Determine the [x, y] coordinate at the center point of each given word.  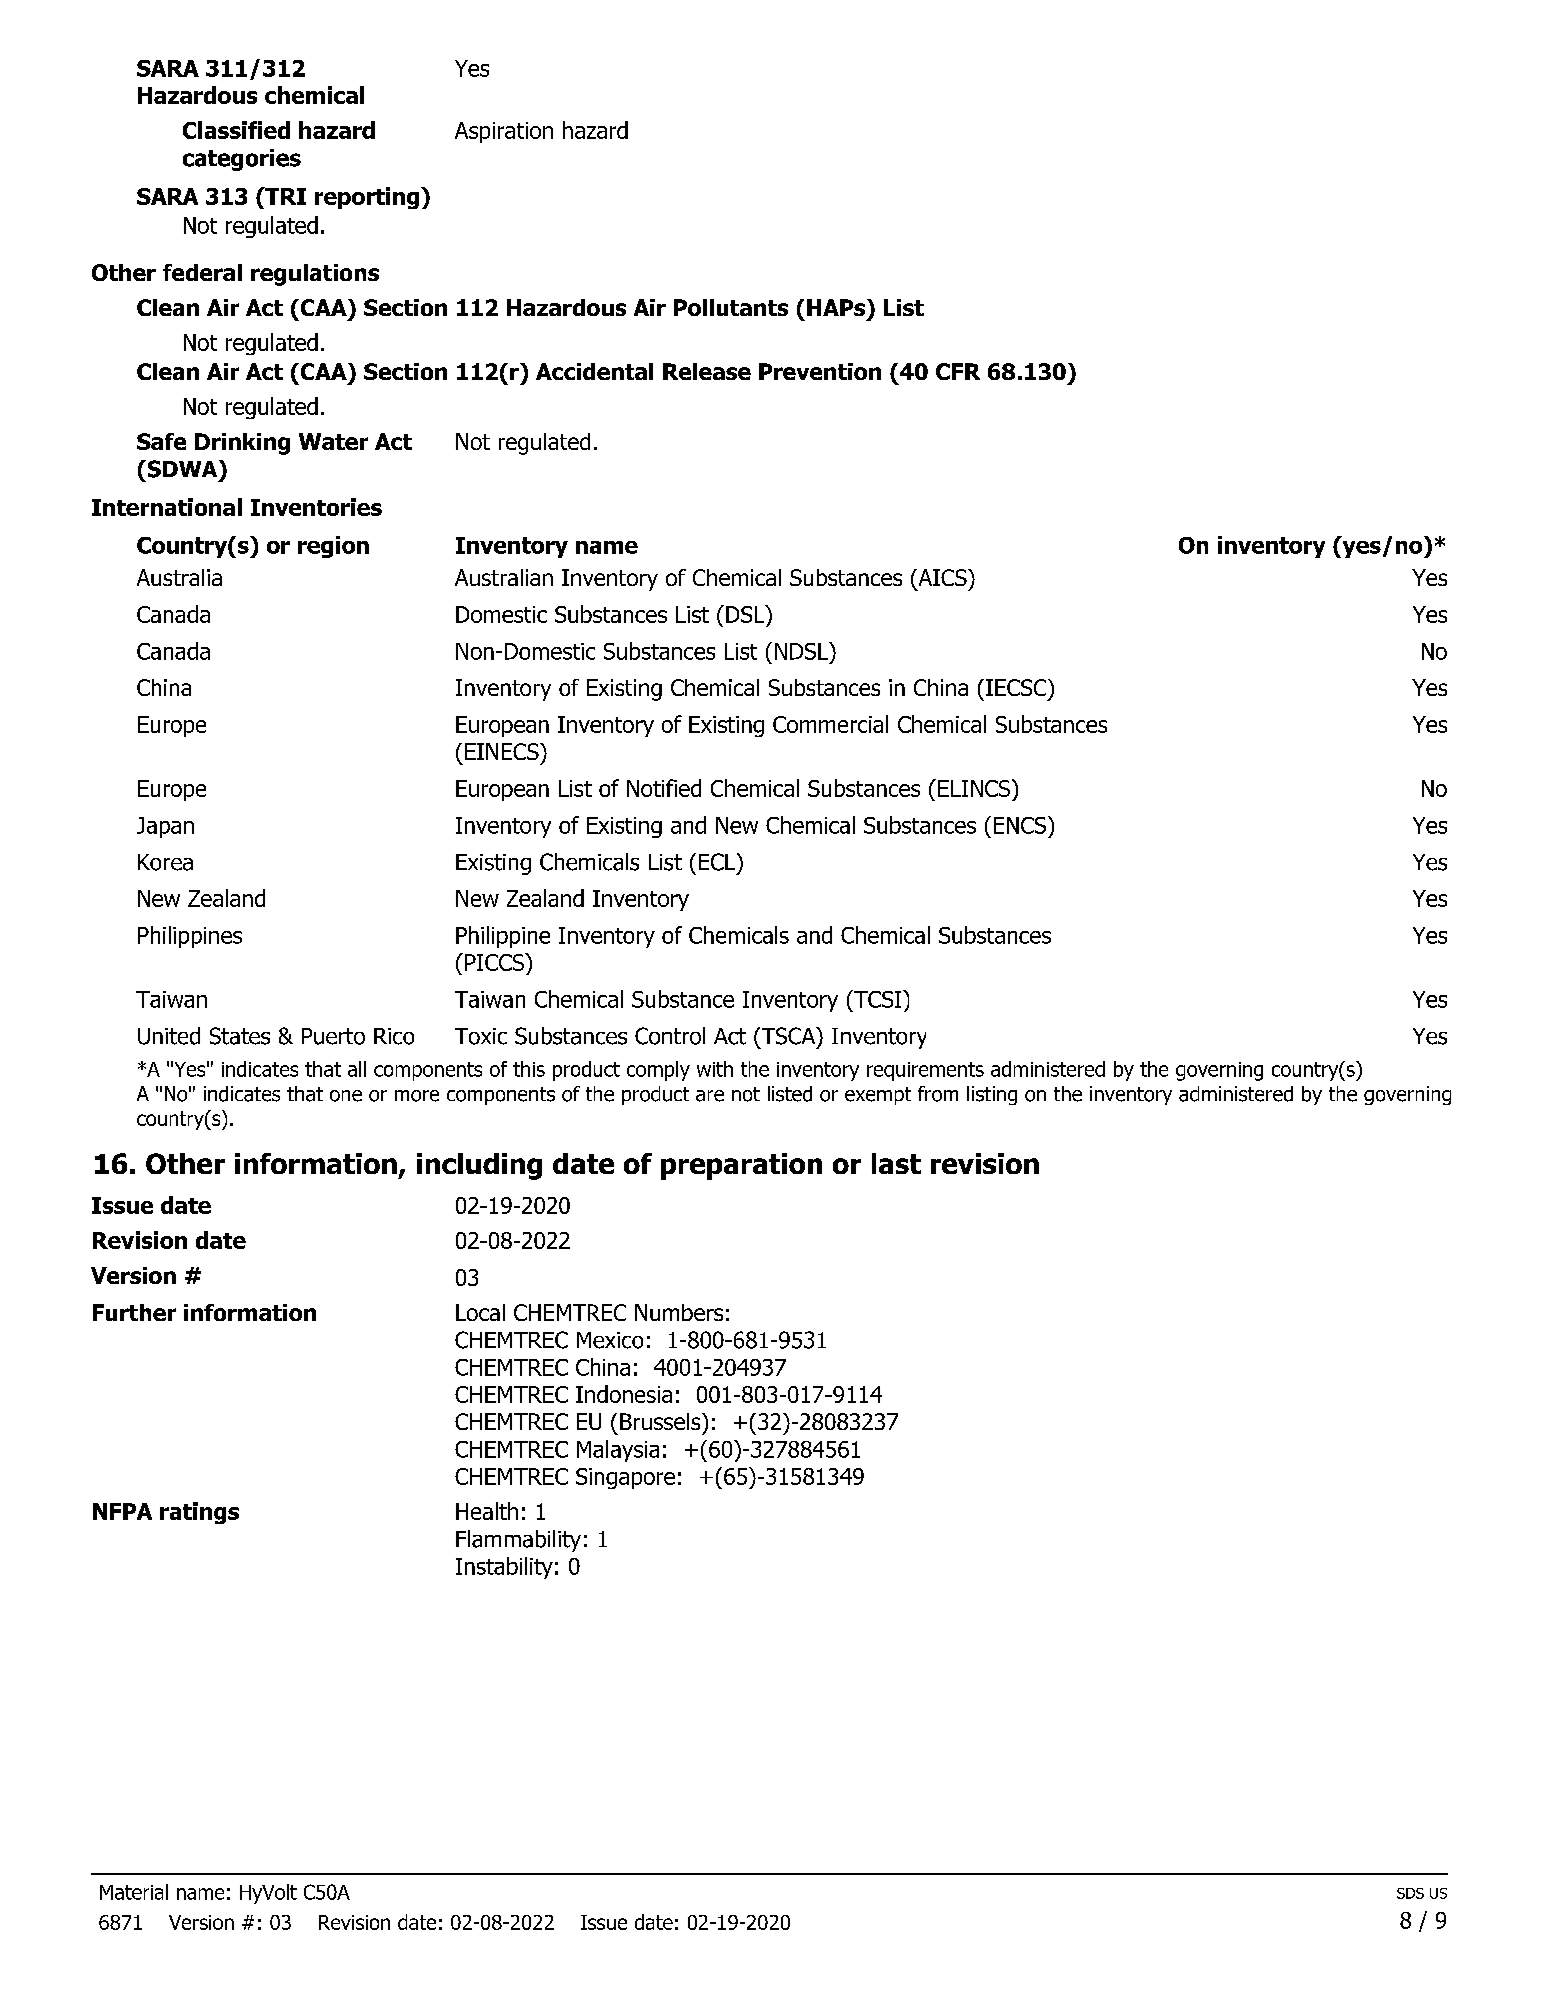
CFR [958, 371]
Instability [504, 1568]
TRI [284, 196]
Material [134, 1892]
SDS [1410, 1893]
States [240, 1036]
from [938, 1094]
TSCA [788, 1036]
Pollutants [731, 307]
